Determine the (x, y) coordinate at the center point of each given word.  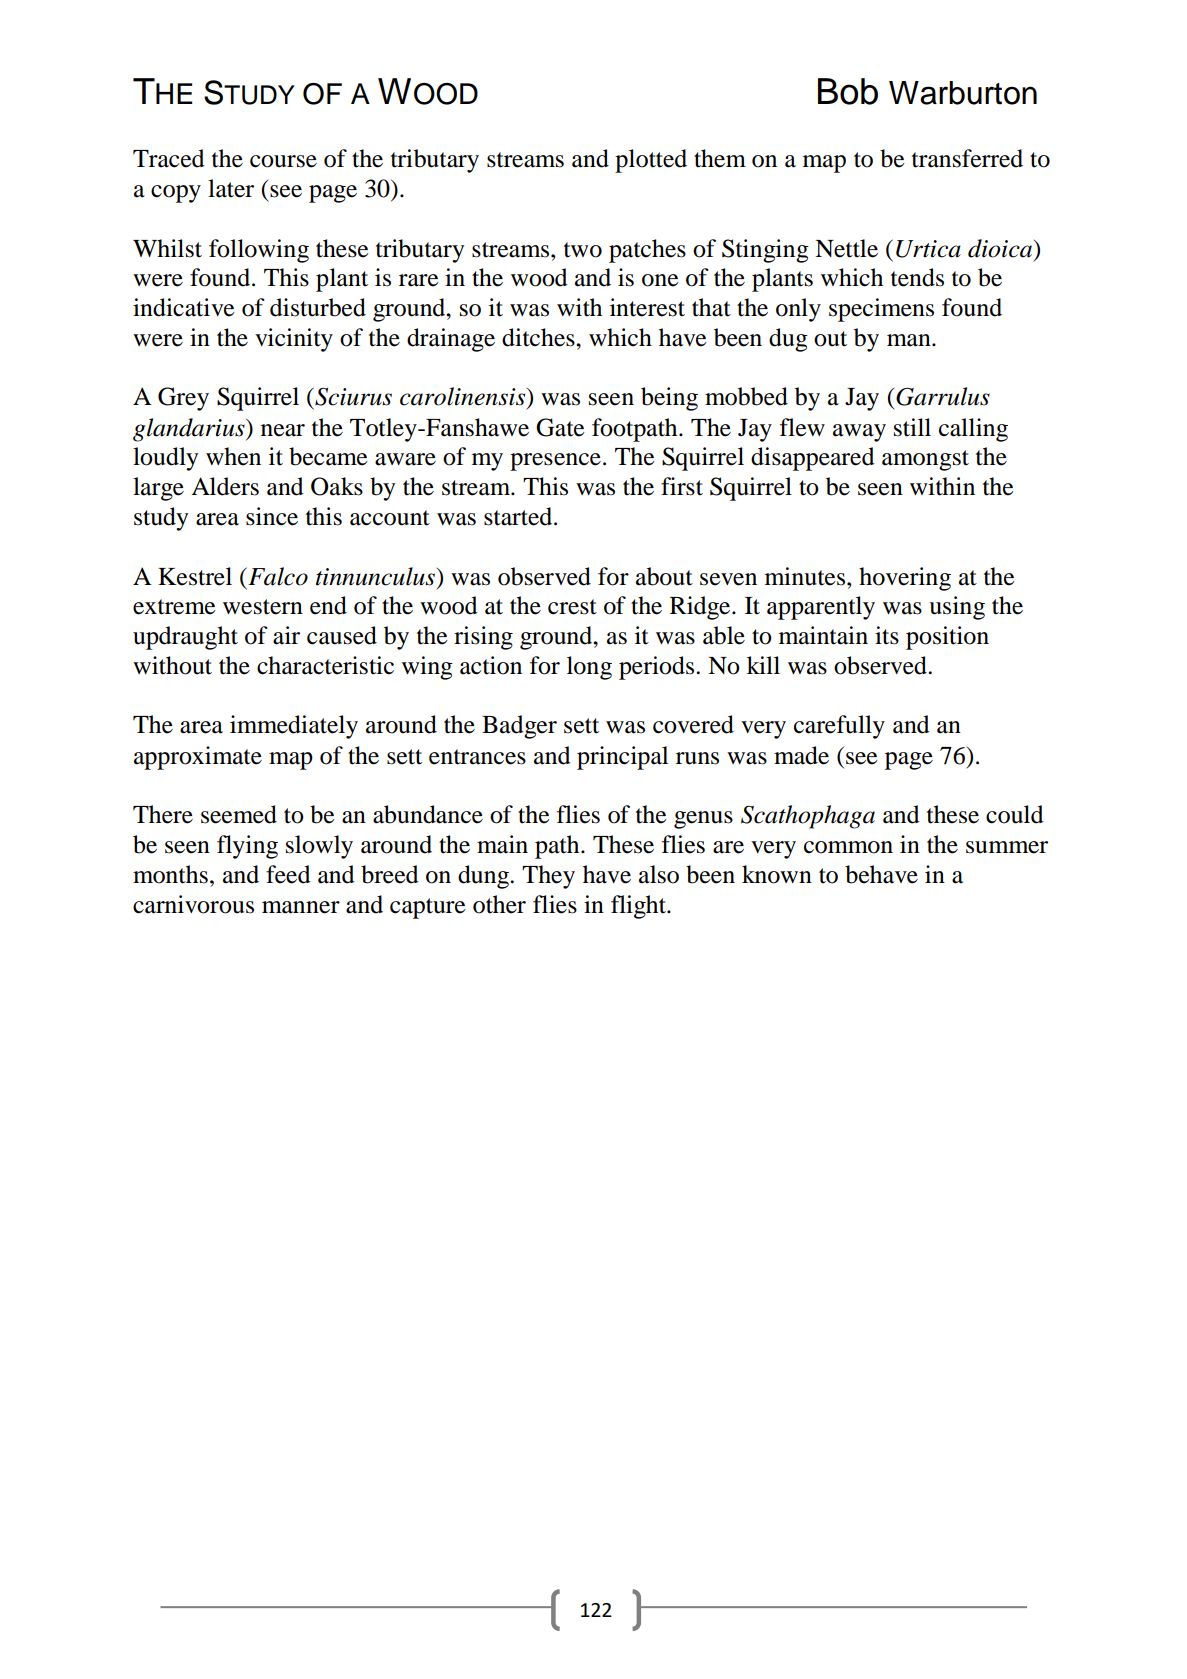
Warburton (963, 93)
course (283, 161)
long (589, 668)
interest (647, 307)
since (272, 516)
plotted (651, 161)
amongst (925, 460)
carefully (839, 727)
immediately (294, 727)
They (548, 877)
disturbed (318, 307)
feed (288, 874)
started (519, 516)
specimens (881, 310)
